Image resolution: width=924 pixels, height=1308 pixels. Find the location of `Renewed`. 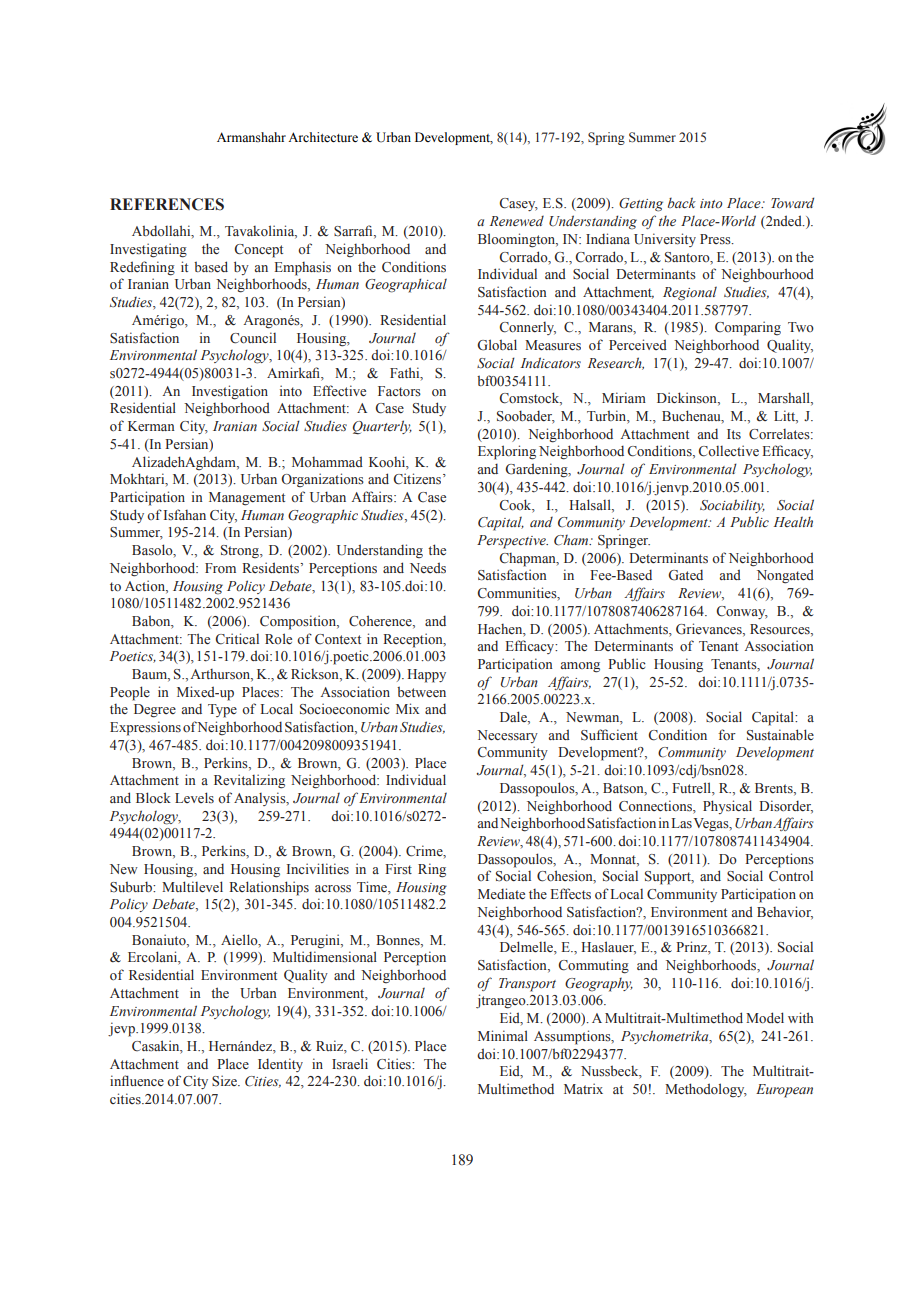

Renewed is located at coordinates (517, 221).
